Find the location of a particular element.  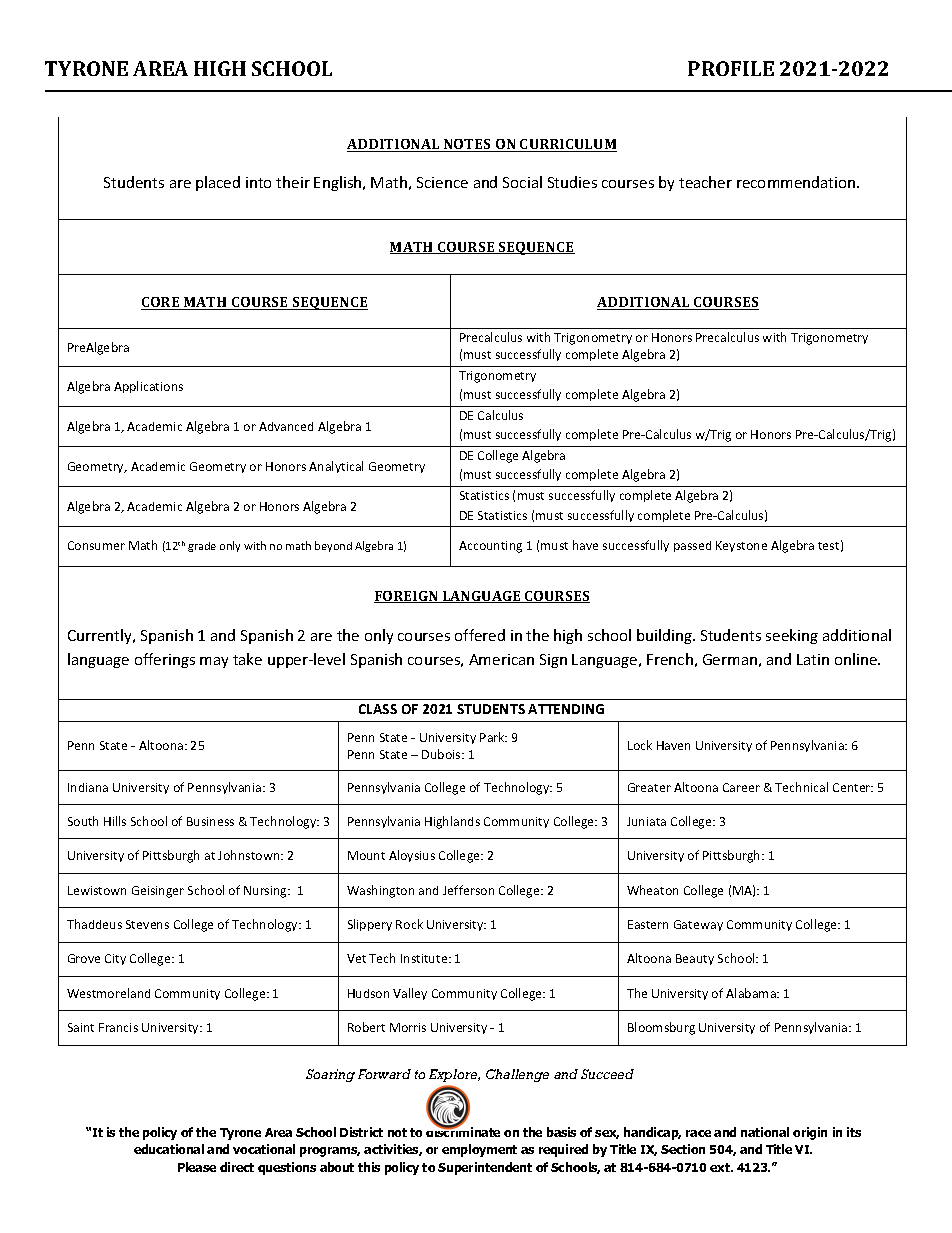

PROFILE is located at coordinates (731, 68).
